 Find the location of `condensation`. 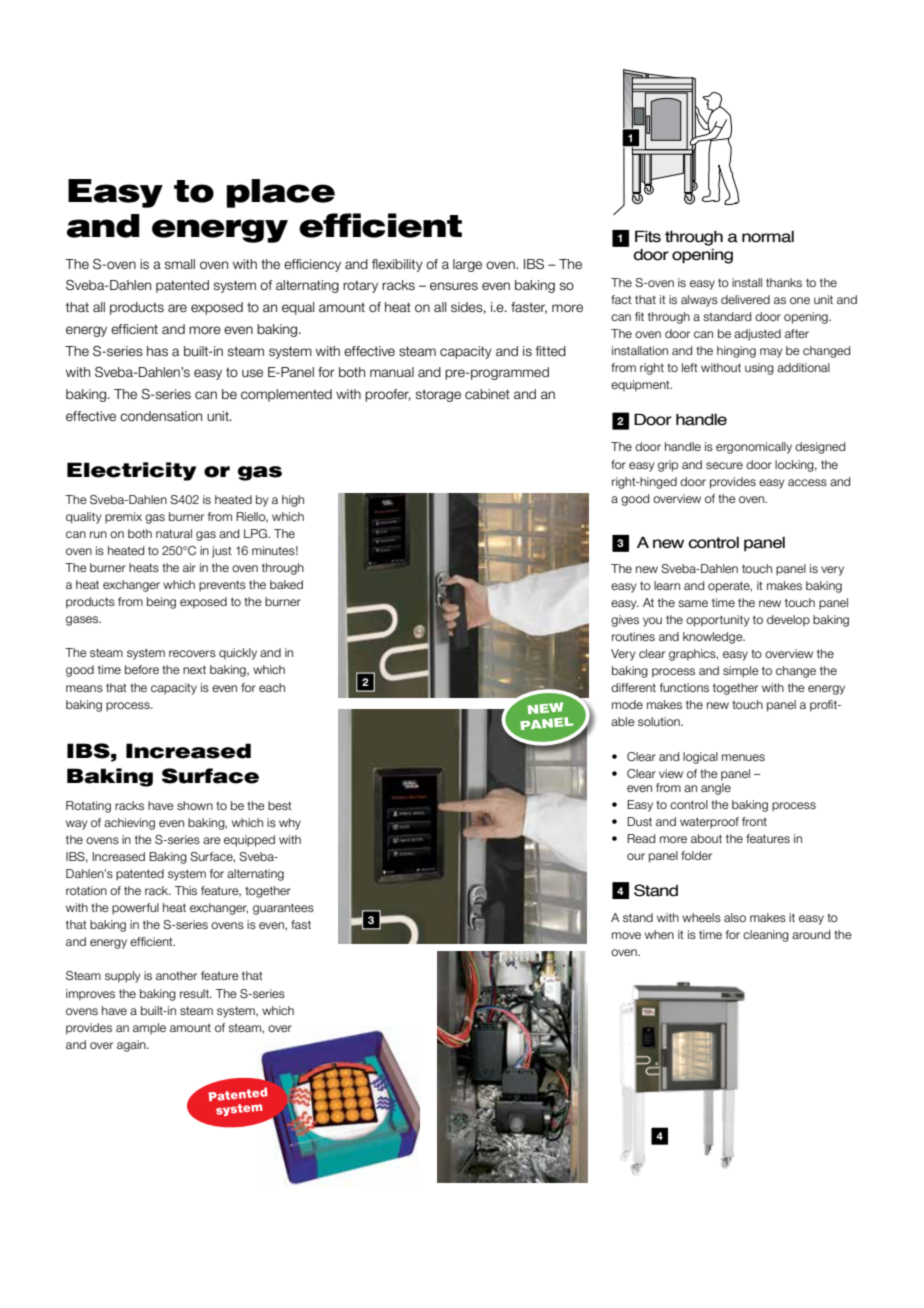

condensation is located at coordinates (161, 416).
